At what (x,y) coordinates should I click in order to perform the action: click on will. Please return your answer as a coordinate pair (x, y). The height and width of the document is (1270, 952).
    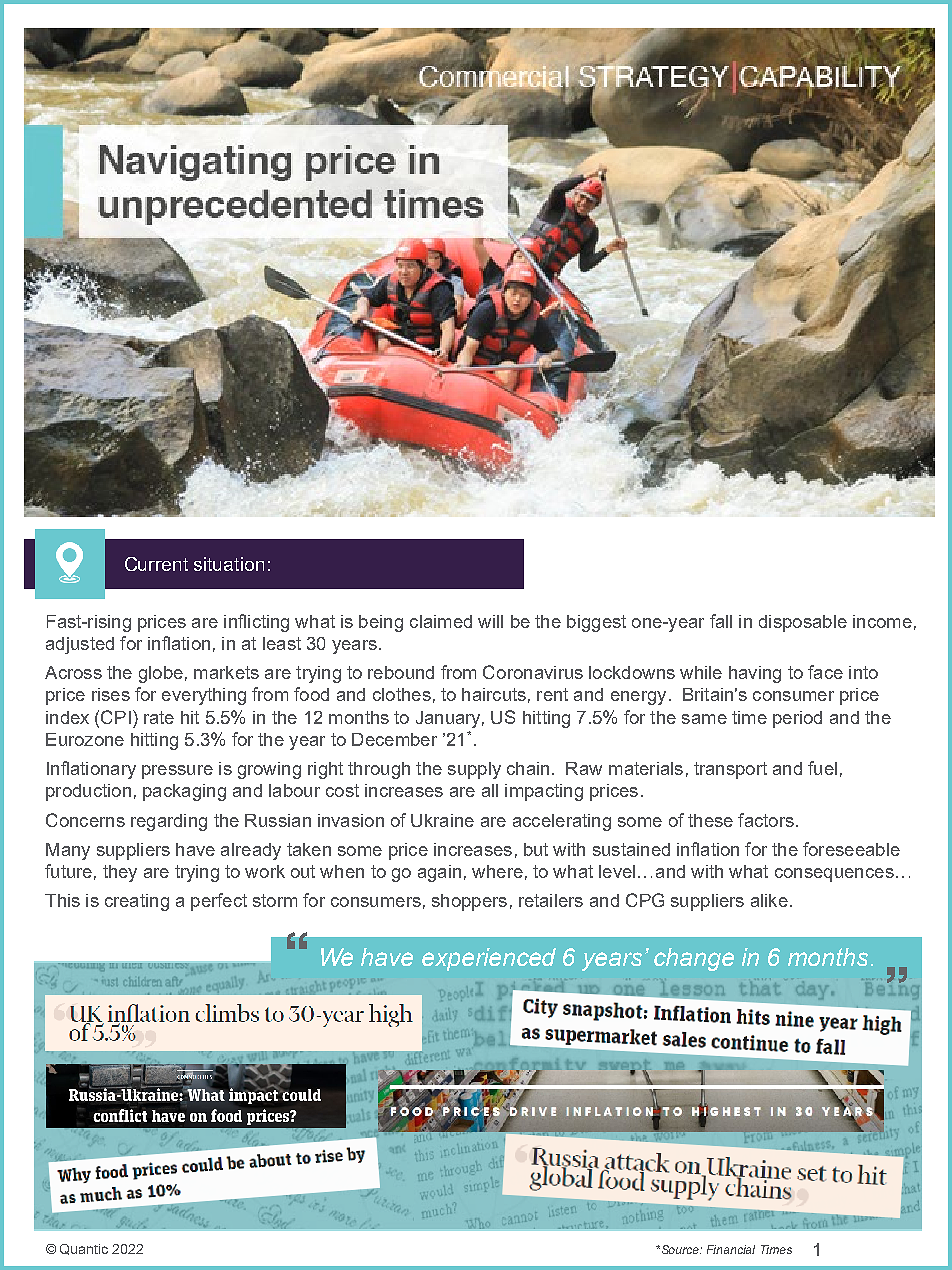
    Looking at the image, I should click on (490, 621).
